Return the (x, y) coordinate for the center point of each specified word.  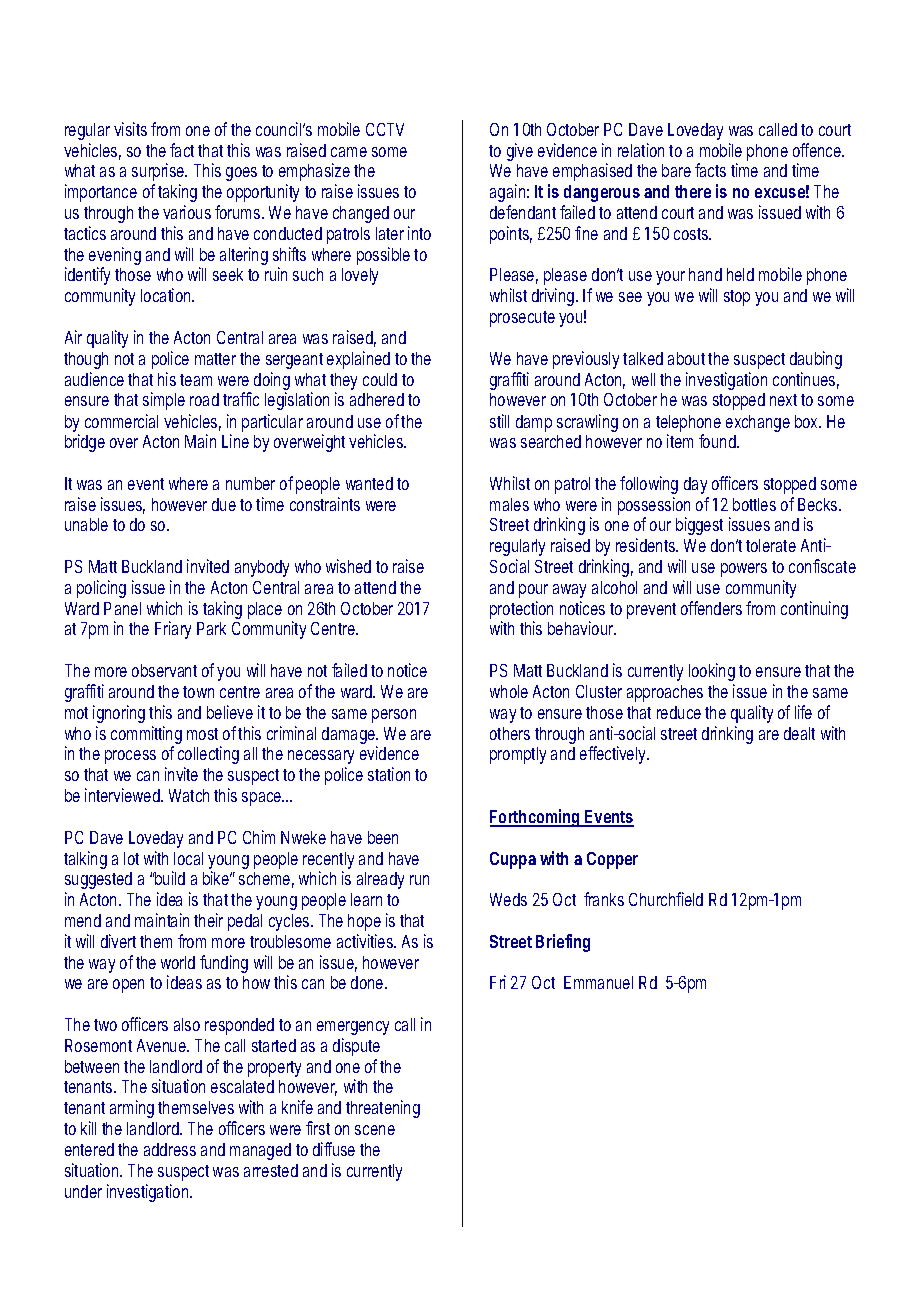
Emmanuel (598, 982)
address (170, 1149)
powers (744, 570)
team (196, 380)
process (130, 757)
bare (676, 170)
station (389, 774)
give (520, 152)
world (178, 962)
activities (366, 941)
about (686, 358)
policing (101, 589)
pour (533, 591)
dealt (799, 733)
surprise (159, 172)
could (380, 379)
